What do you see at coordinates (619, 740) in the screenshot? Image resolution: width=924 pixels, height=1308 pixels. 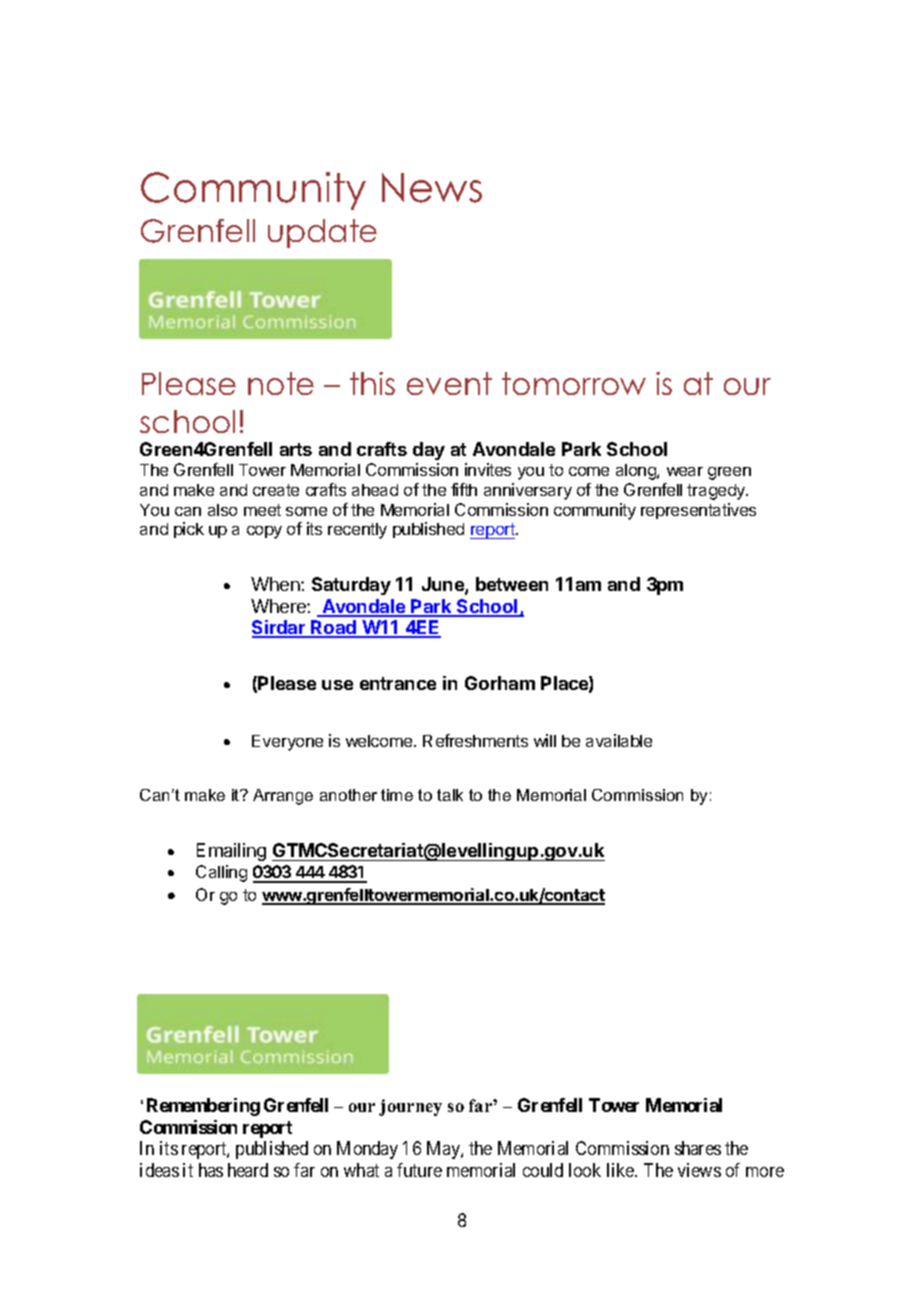 I see `available` at bounding box center [619, 740].
